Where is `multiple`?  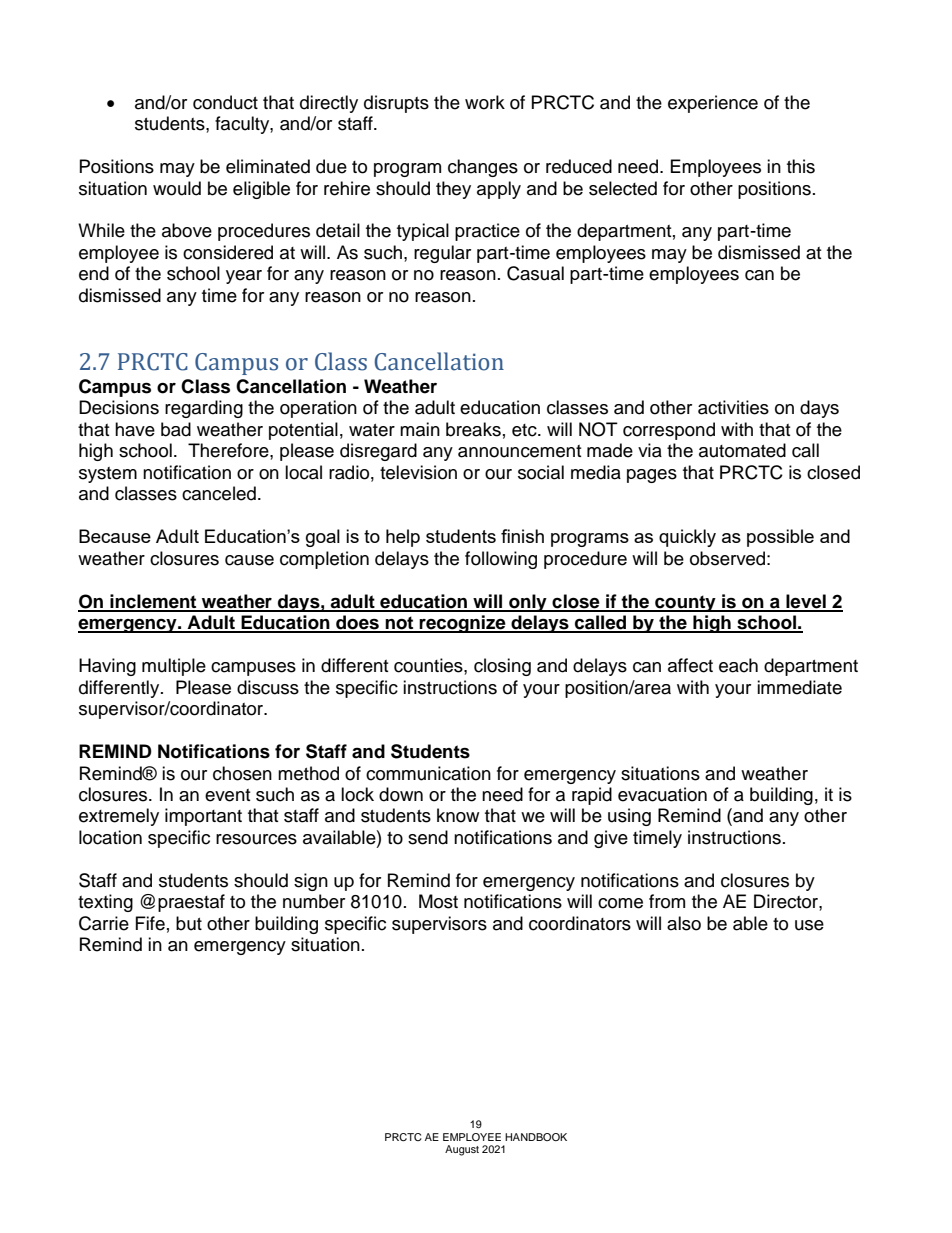
multiple is located at coordinates (174, 667).
